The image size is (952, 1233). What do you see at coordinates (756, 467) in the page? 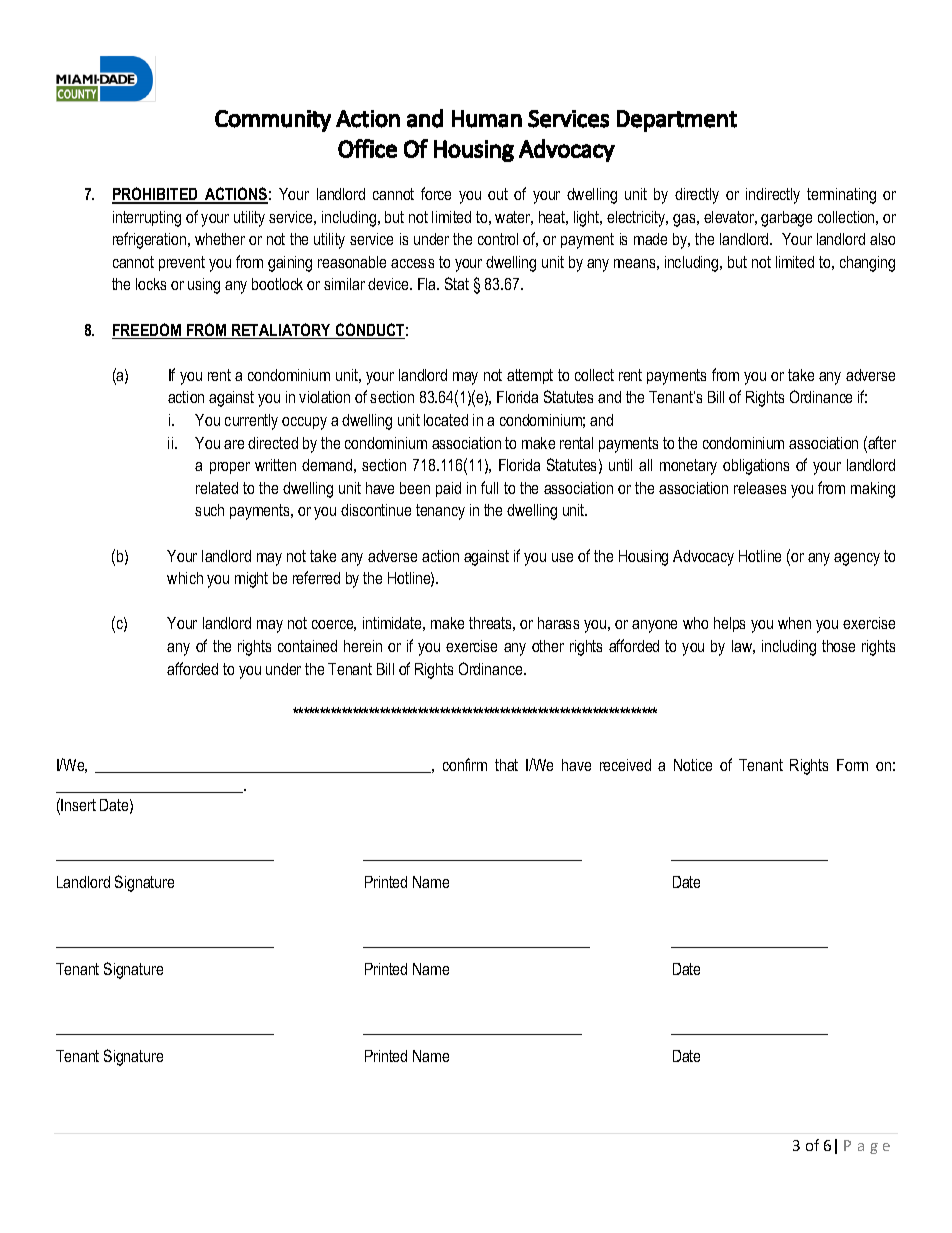
I see `obligations` at bounding box center [756, 467].
